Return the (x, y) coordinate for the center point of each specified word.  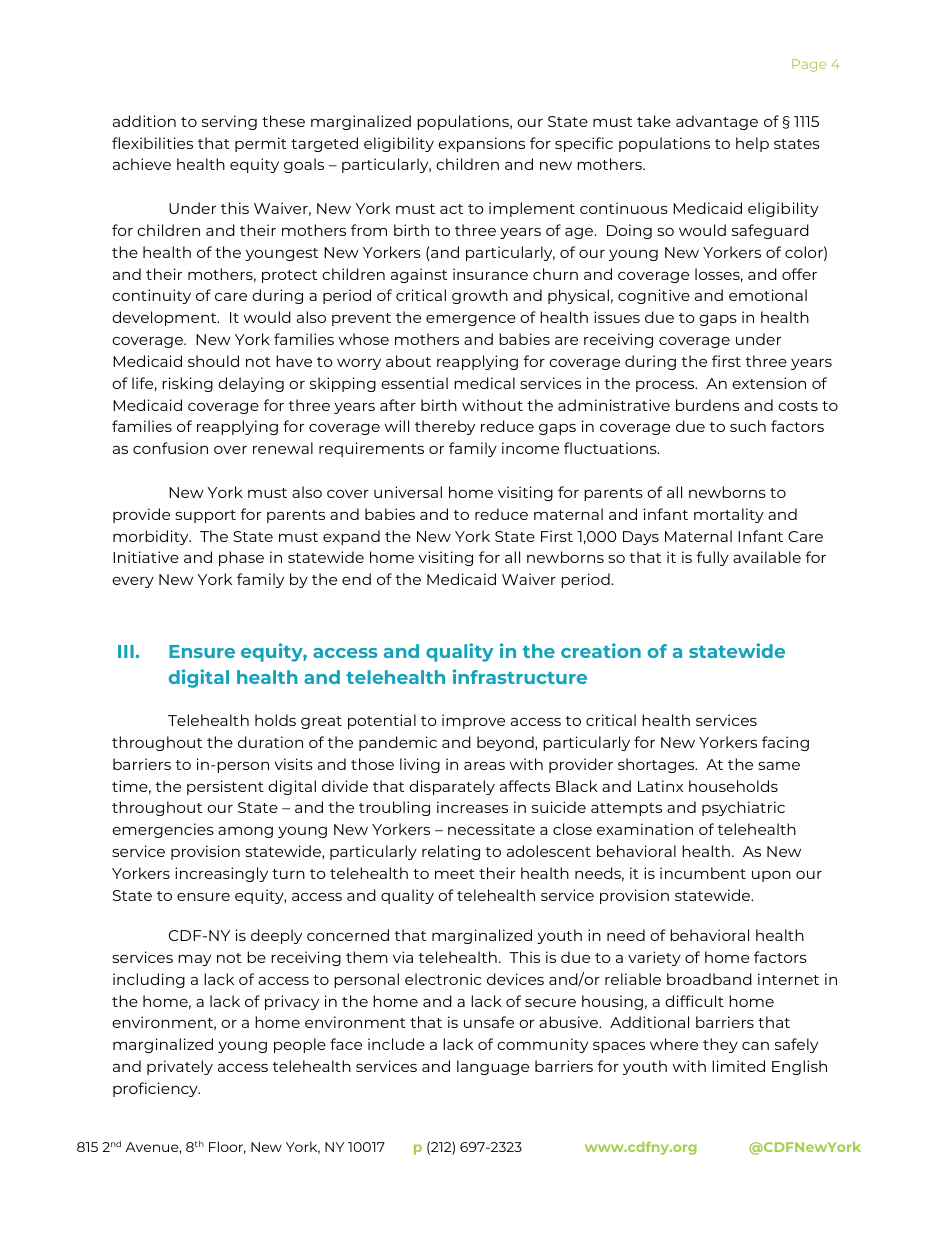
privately (180, 1067)
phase (241, 558)
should (213, 361)
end (356, 579)
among (245, 832)
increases (472, 807)
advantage (717, 122)
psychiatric (743, 808)
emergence (471, 320)
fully (712, 558)
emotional (768, 295)
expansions (481, 144)
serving (229, 122)
